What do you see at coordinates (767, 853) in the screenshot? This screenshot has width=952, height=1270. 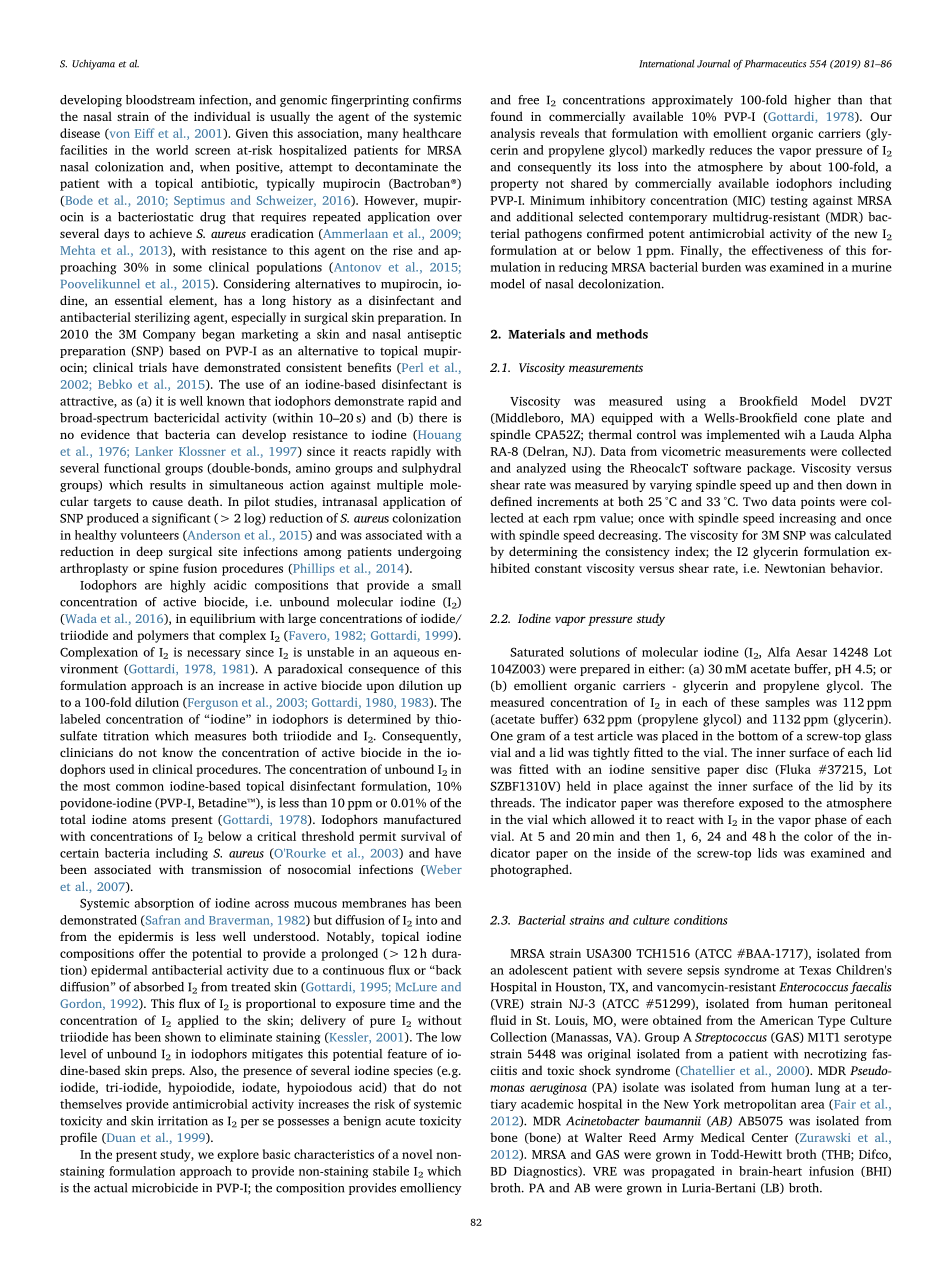 I see `lids` at bounding box center [767, 853].
